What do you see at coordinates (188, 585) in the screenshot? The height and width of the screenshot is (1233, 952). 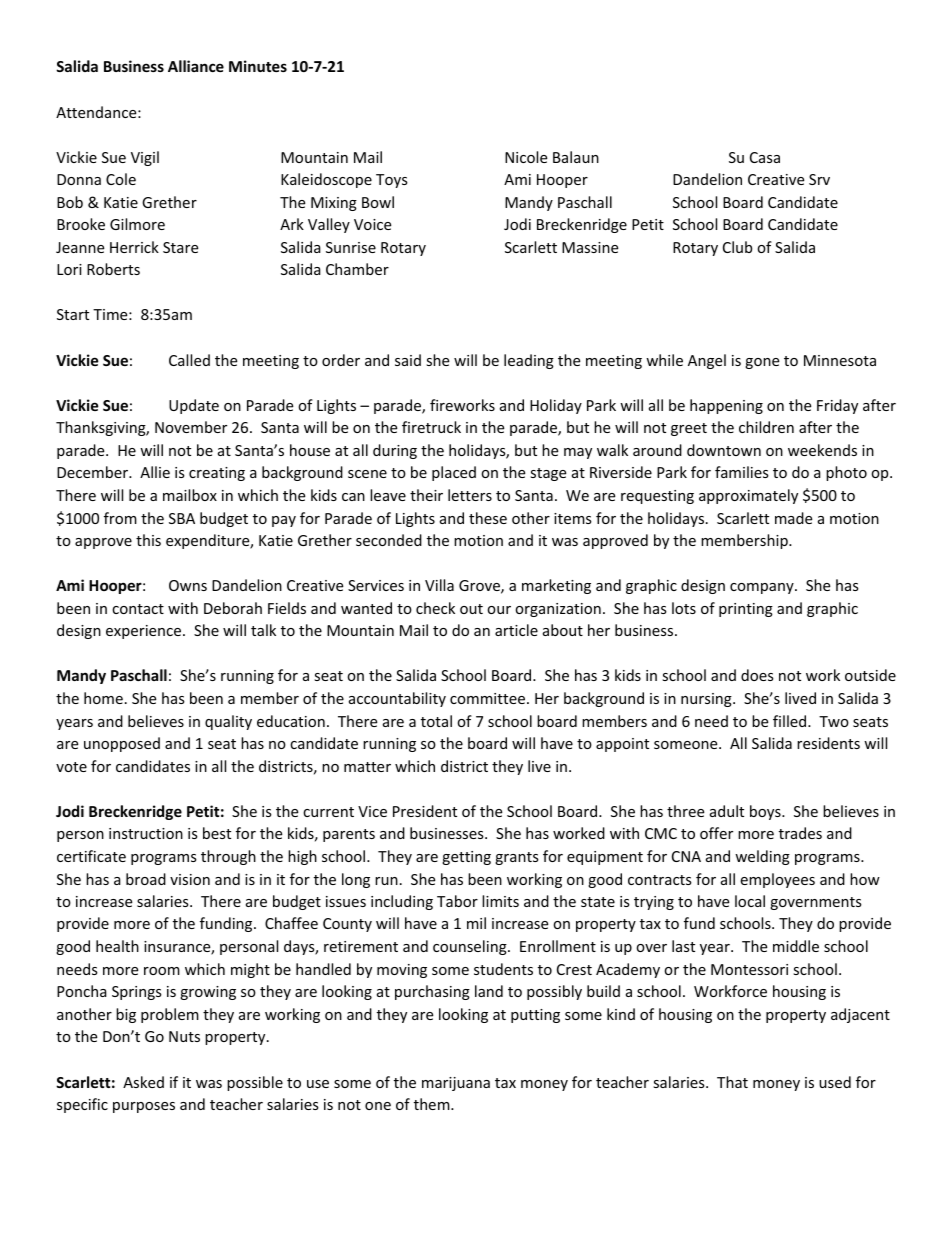 I see `Owns` at bounding box center [188, 585].
